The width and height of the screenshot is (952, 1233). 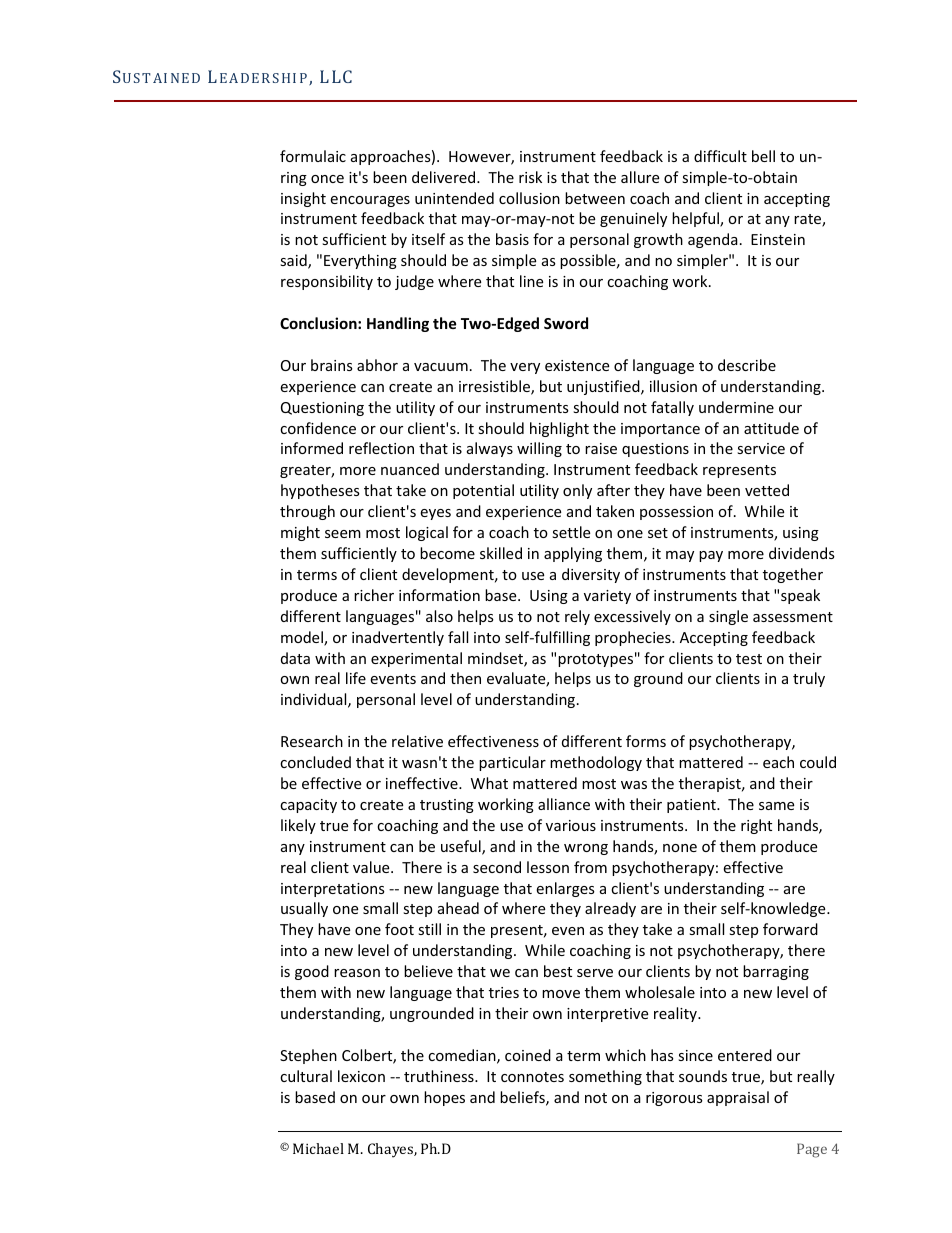 What do you see at coordinates (763, 156) in the screenshot?
I see `bell` at bounding box center [763, 156].
